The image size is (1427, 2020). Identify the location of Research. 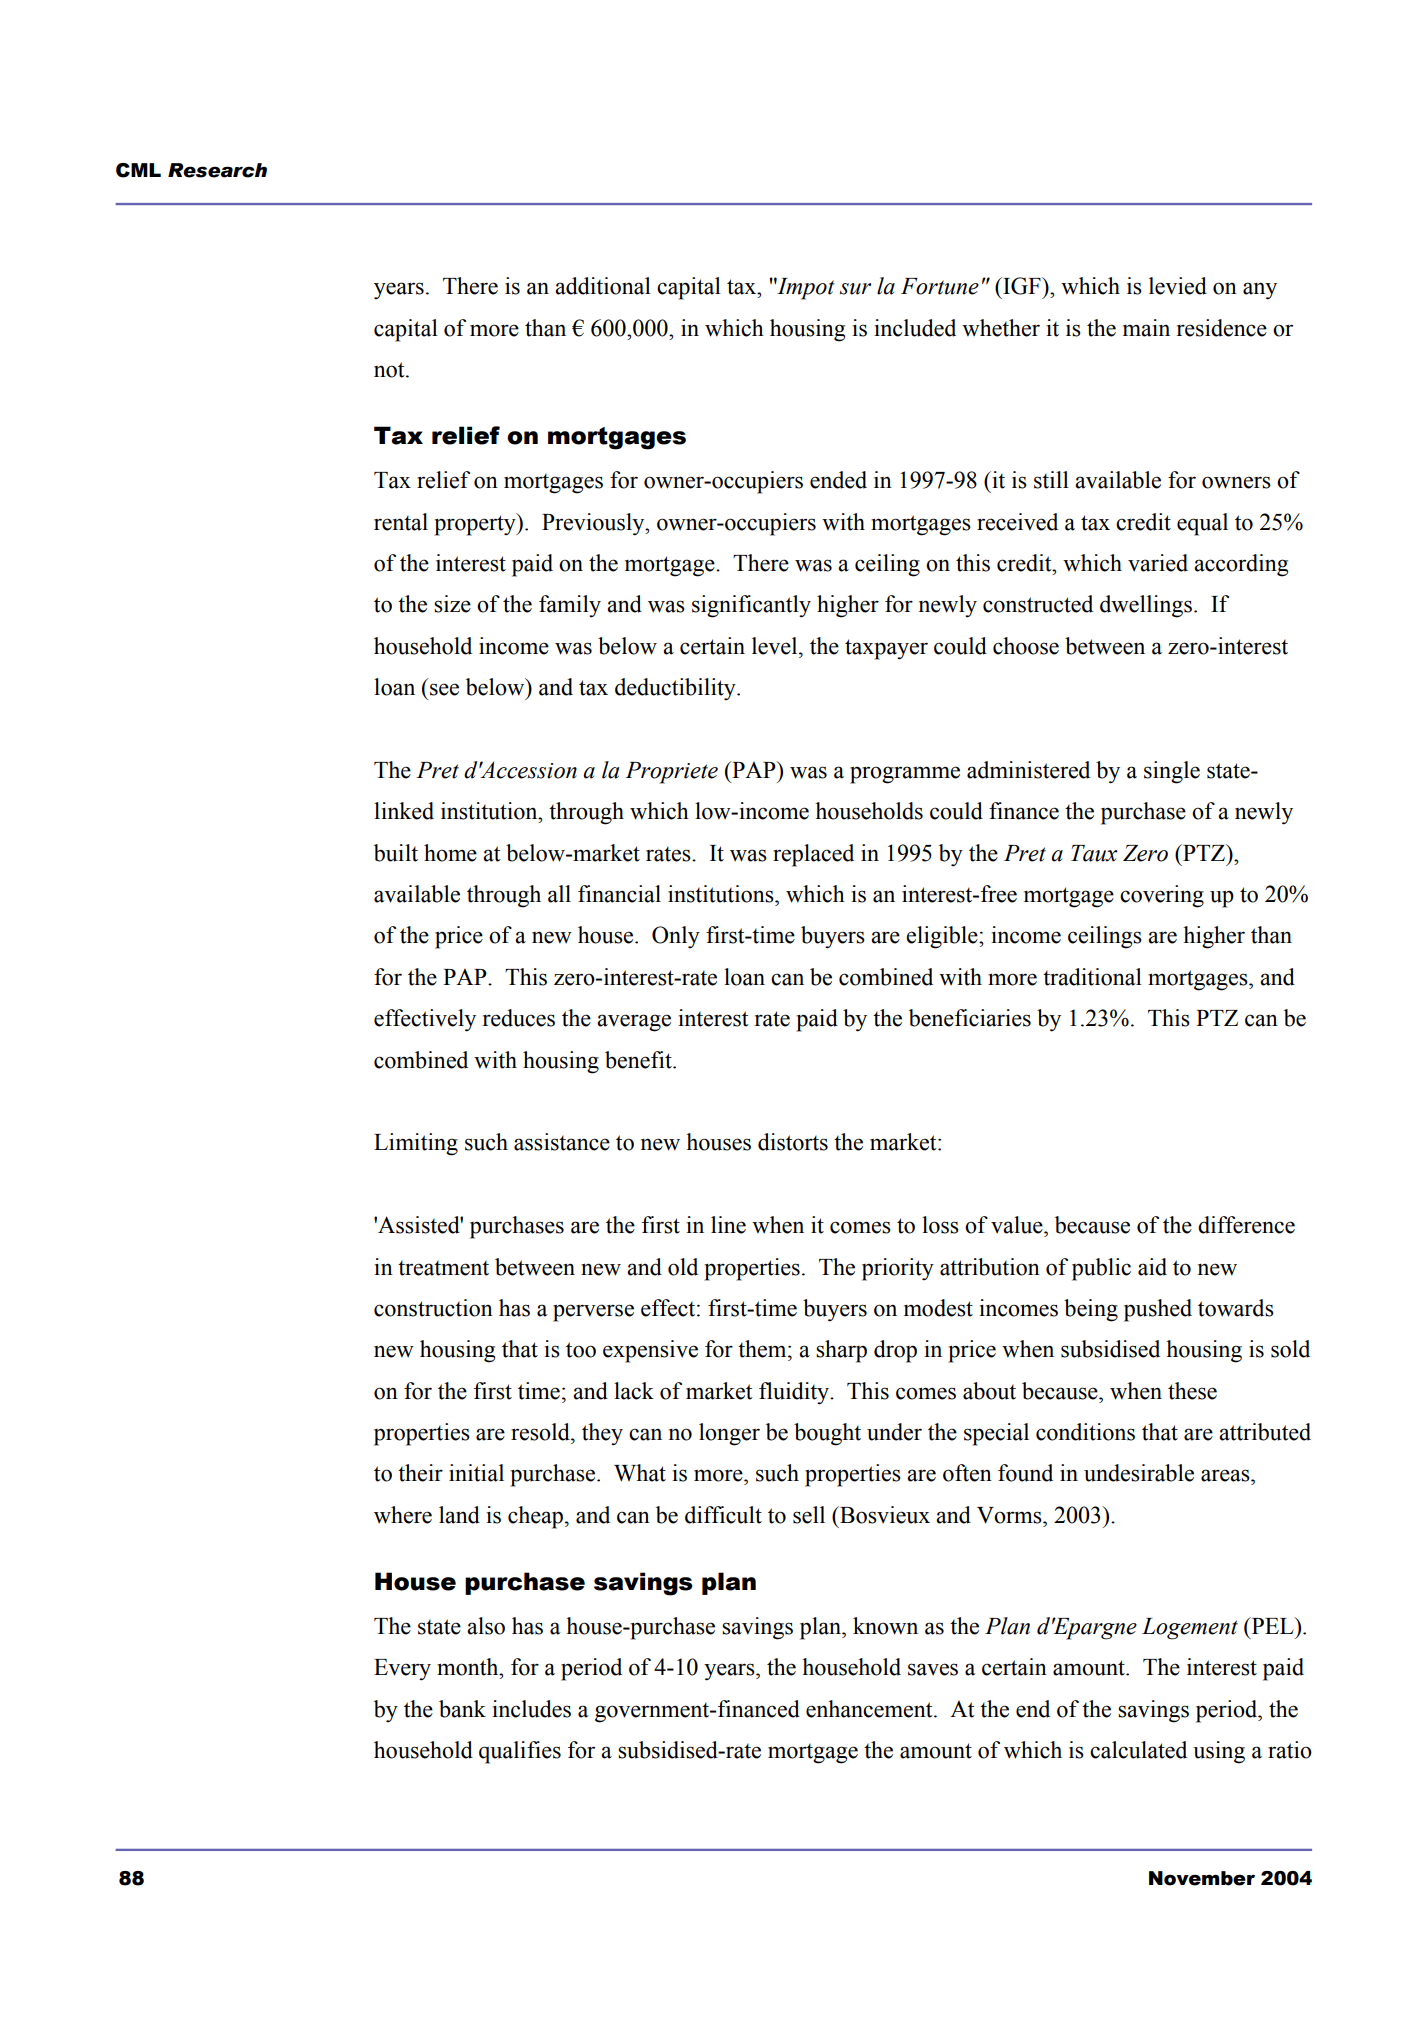
(217, 170).
